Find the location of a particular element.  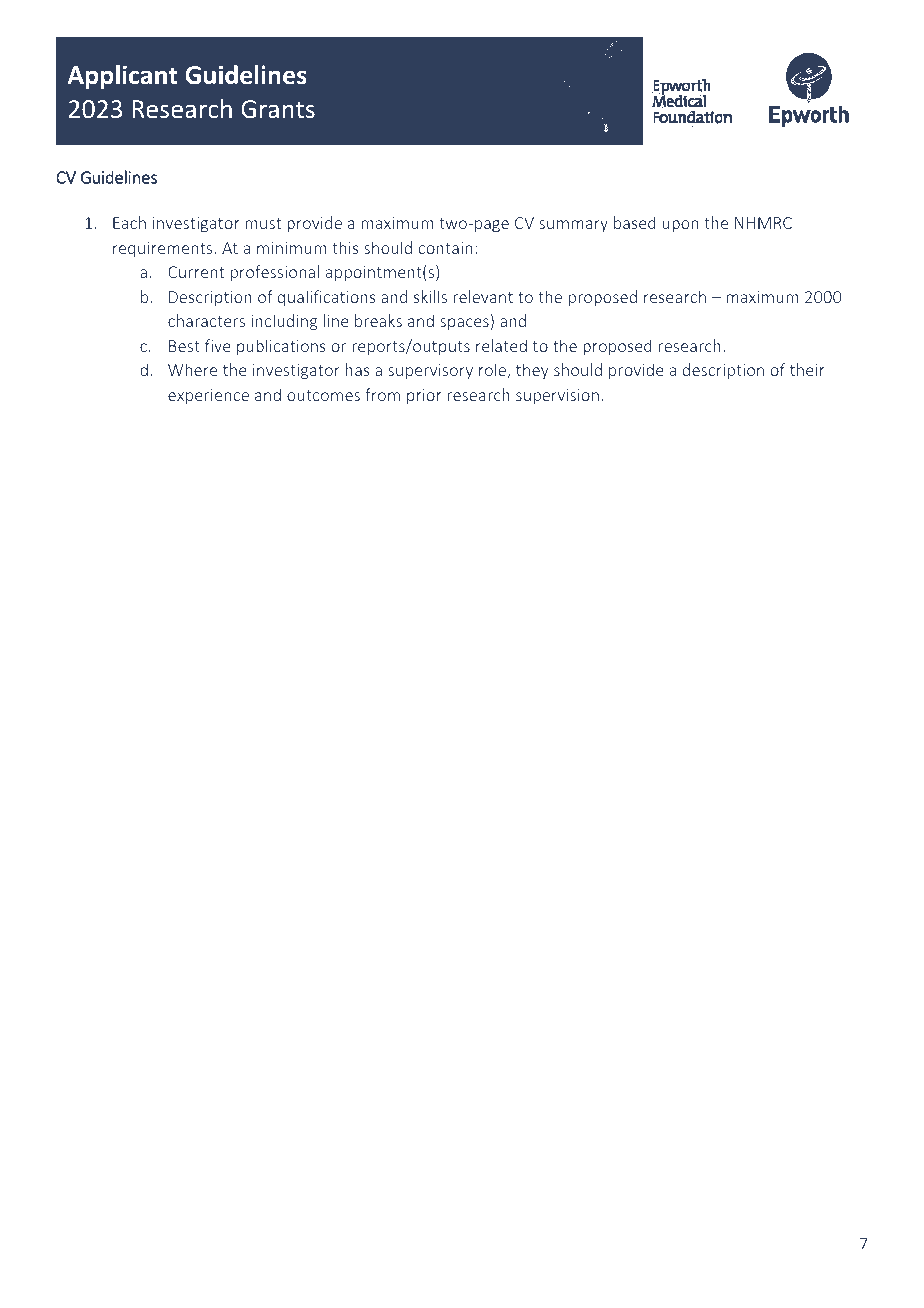

experience is located at coordinates (208, 397).
